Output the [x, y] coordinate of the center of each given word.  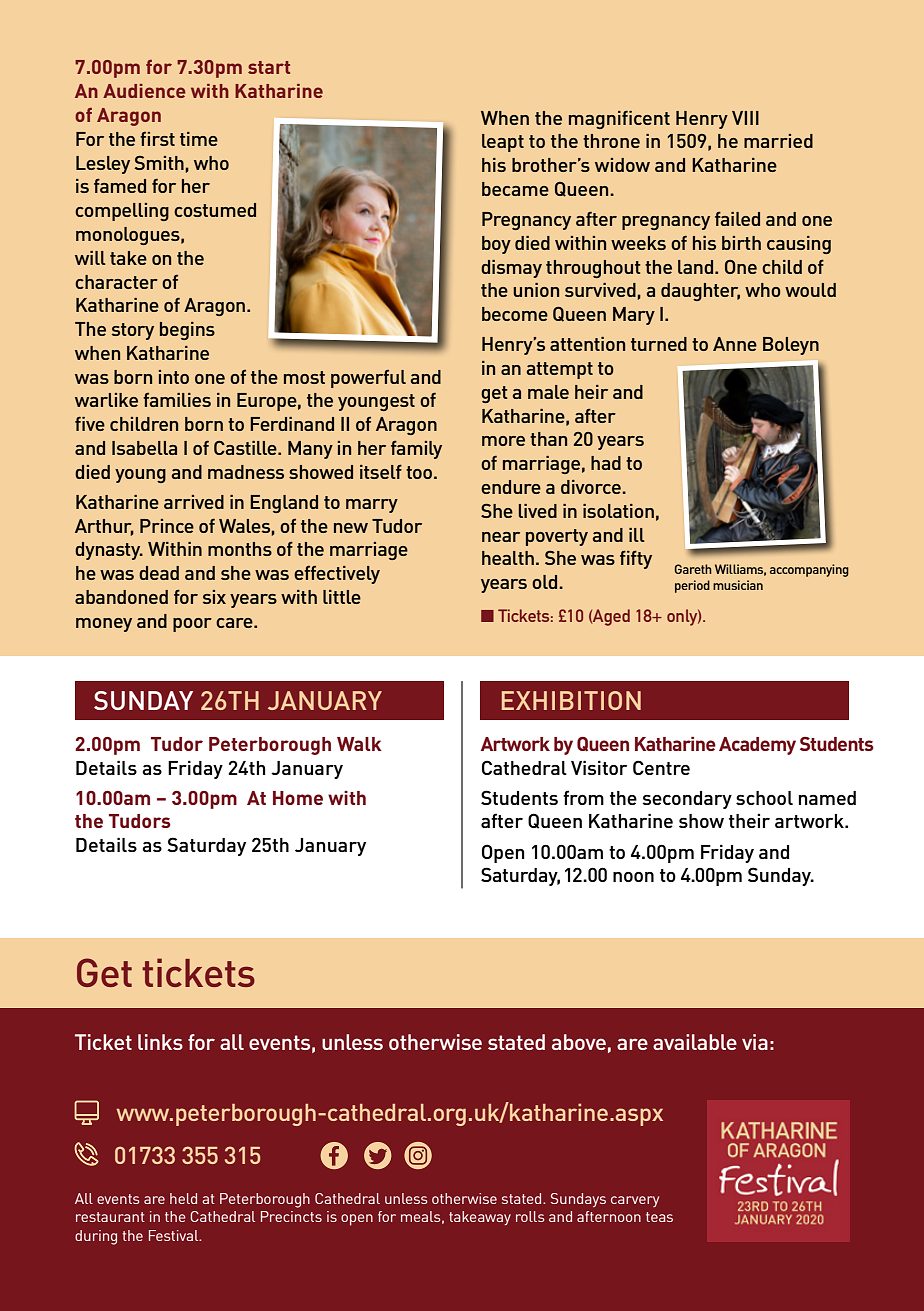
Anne [735, 344]
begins [187, 331]
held [183, 1198]
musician [738, 585]
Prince [167, 526]
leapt [503, 143]
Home [298, 798]
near [501, 537]
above [579, 1042]
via [755, 1042]
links [160, 1042]
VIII [745, 118]
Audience [144, 91]
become [515, 314]
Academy [757, 746]
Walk [359, 744]
